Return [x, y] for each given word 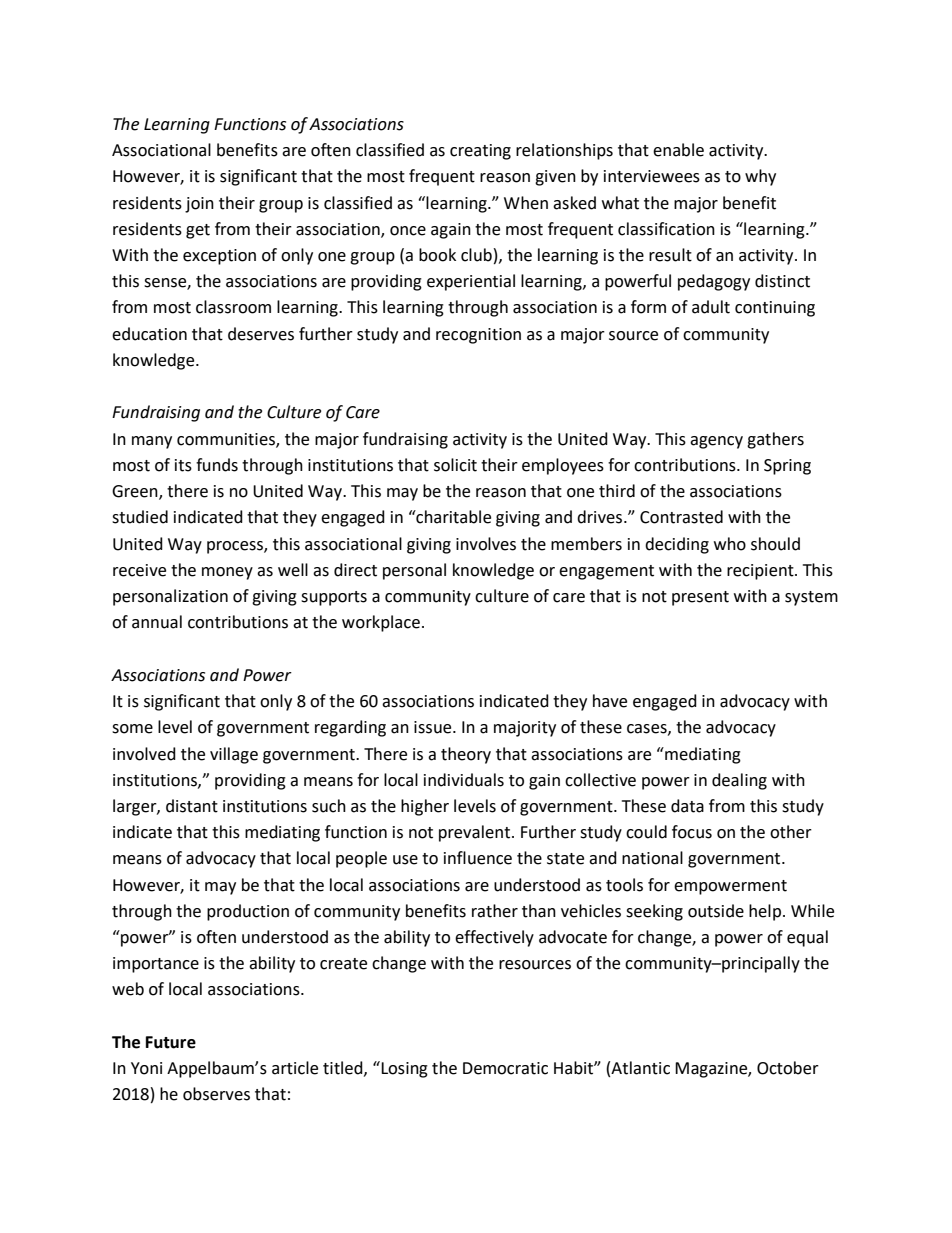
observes [216, 1094]
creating [480, 152]
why [760, 177]
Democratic [505, 1068]
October [788, 1068]
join [199, 205]
